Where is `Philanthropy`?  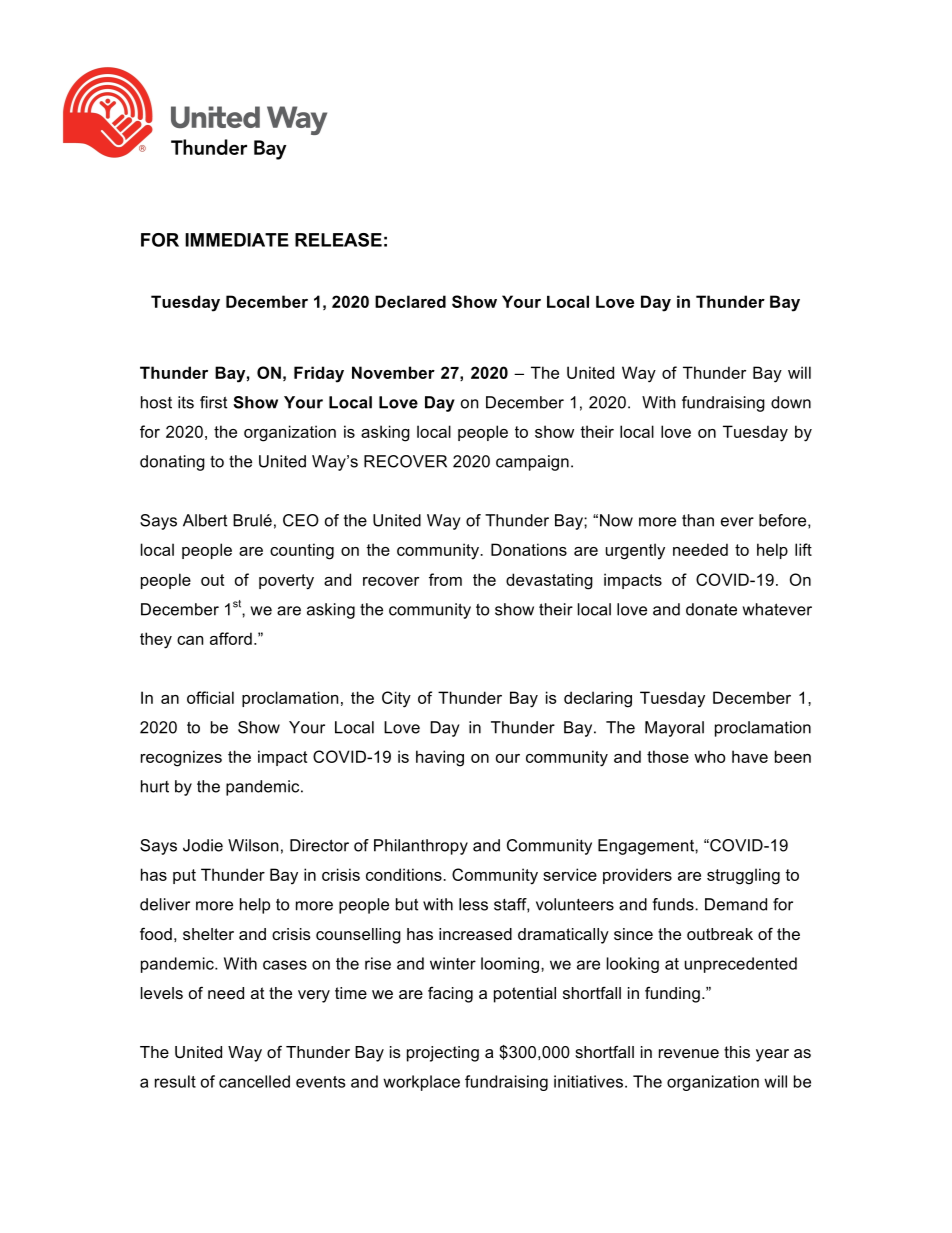
Philanthropy is located at coordinates (421, 847).
